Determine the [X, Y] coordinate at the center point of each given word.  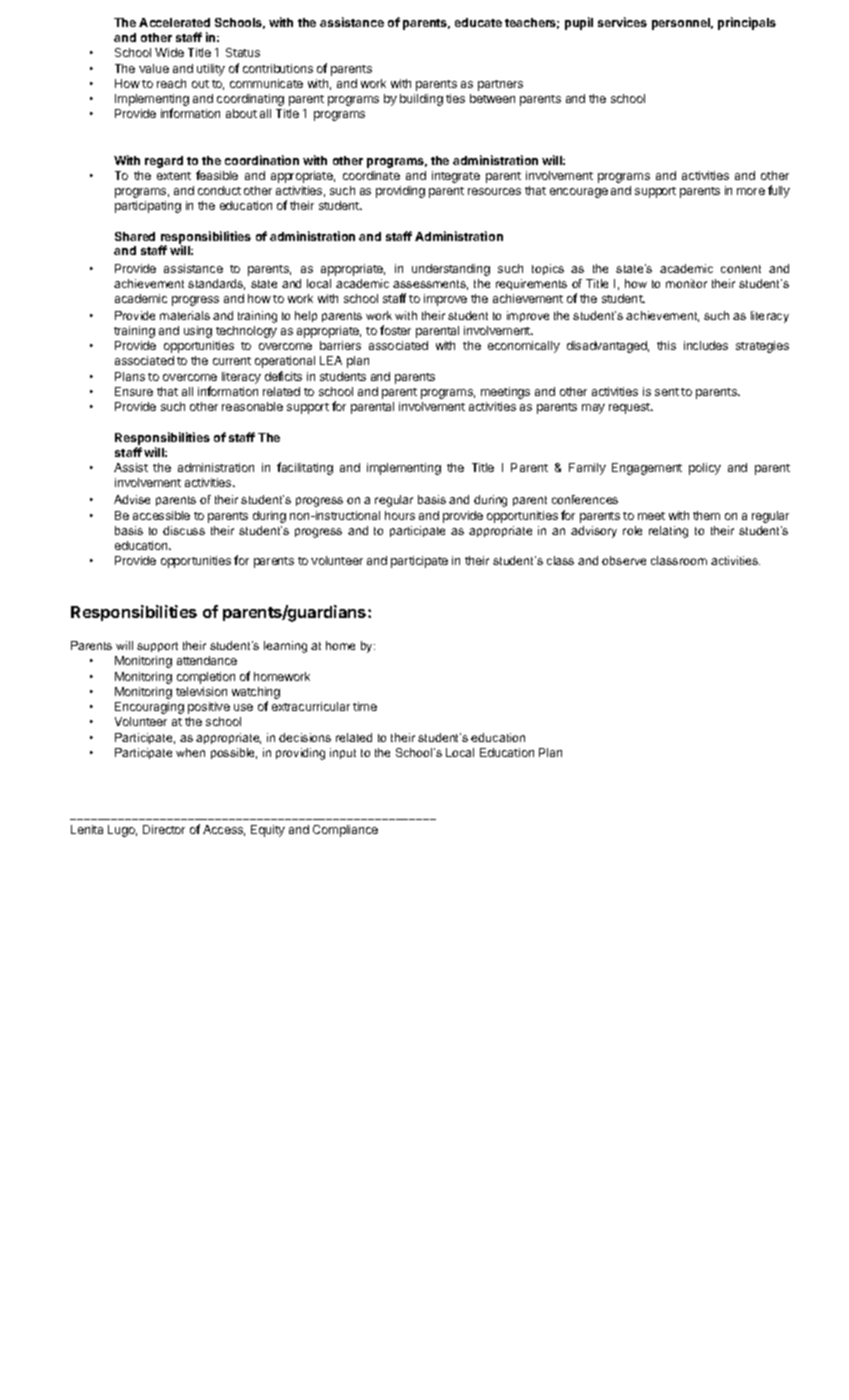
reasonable [252, 406]
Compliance [345, 831]
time [365, 706]
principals [747, 23]
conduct [219, 190]
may [593, 409]
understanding [451, 270]
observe [624, 560]
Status [243, 52]
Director [164, 829]
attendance [207, 660]
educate [478, 22]
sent [667, 392]
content [741, 269]
